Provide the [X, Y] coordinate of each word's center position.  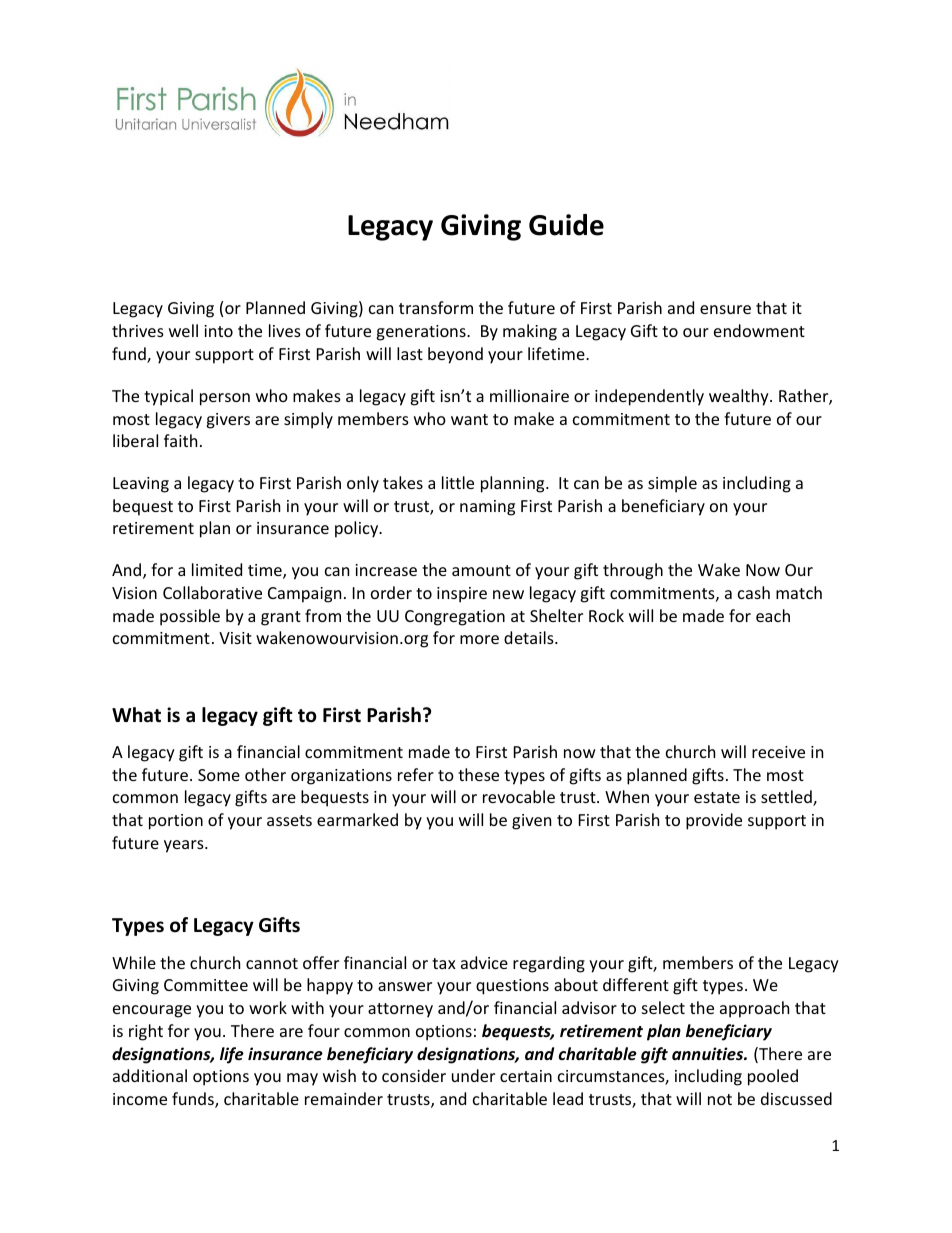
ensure [725, 309]
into [218, 331]
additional [150, 1075]
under [473, 1075]
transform [436, 307]
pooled [773, 1077]
